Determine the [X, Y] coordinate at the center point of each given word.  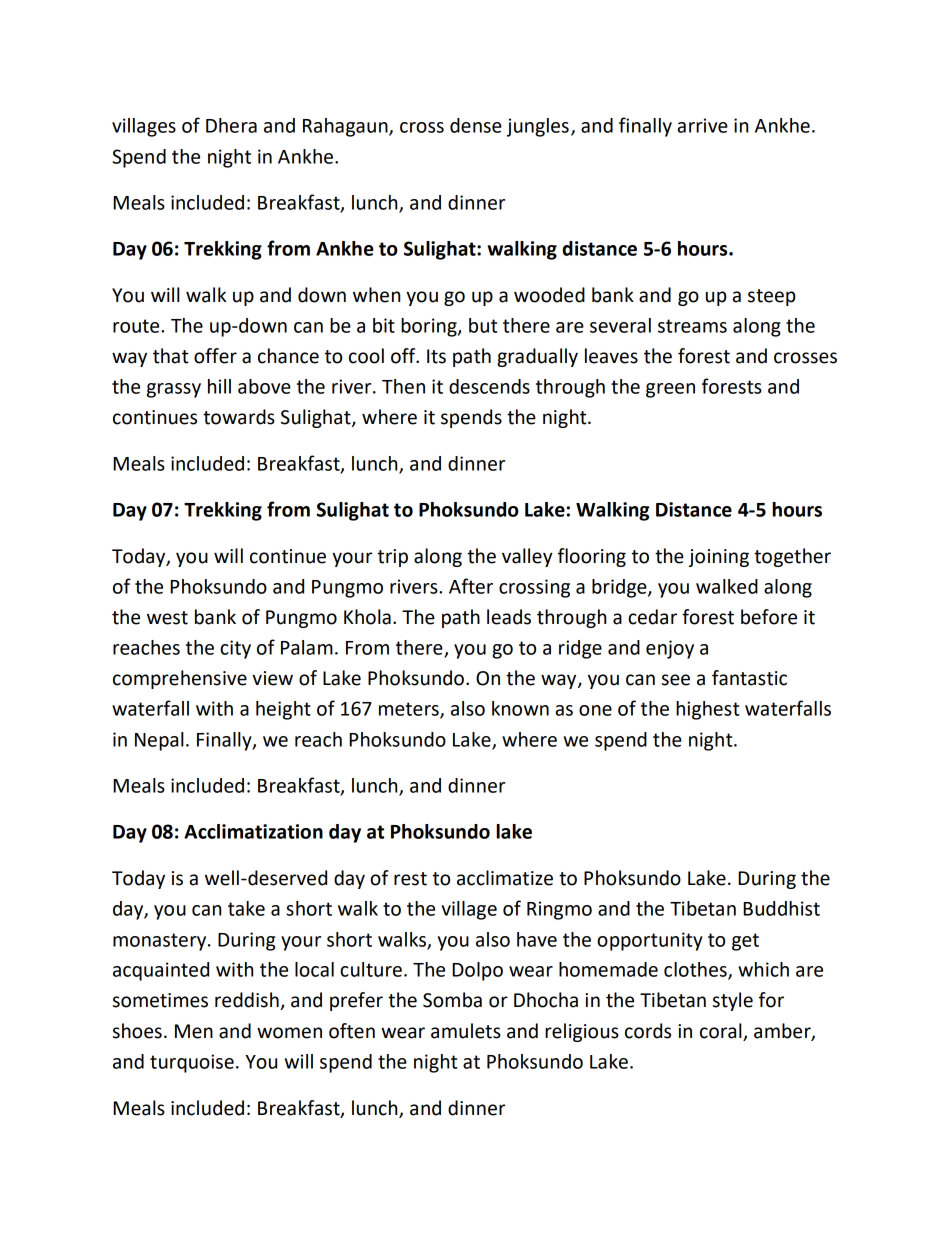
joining [719, 558]
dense [476, 125]
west [167, 618]
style [733, 1001]
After [471, 586]
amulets [466, 1031]
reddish [248, 1001]
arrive [703, 125]
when [376, 295]
